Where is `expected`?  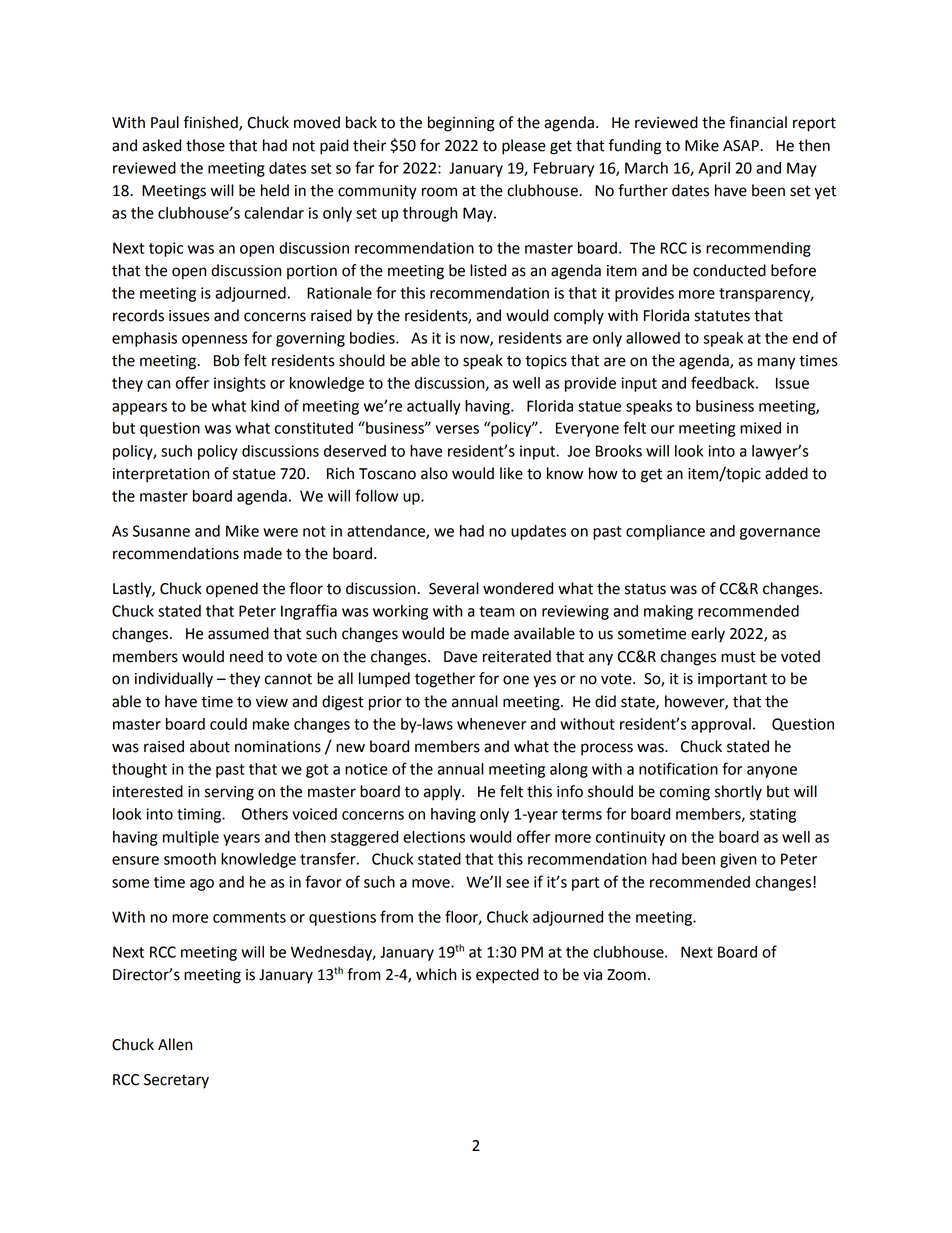 expected is located at coordinates (507, 976).
